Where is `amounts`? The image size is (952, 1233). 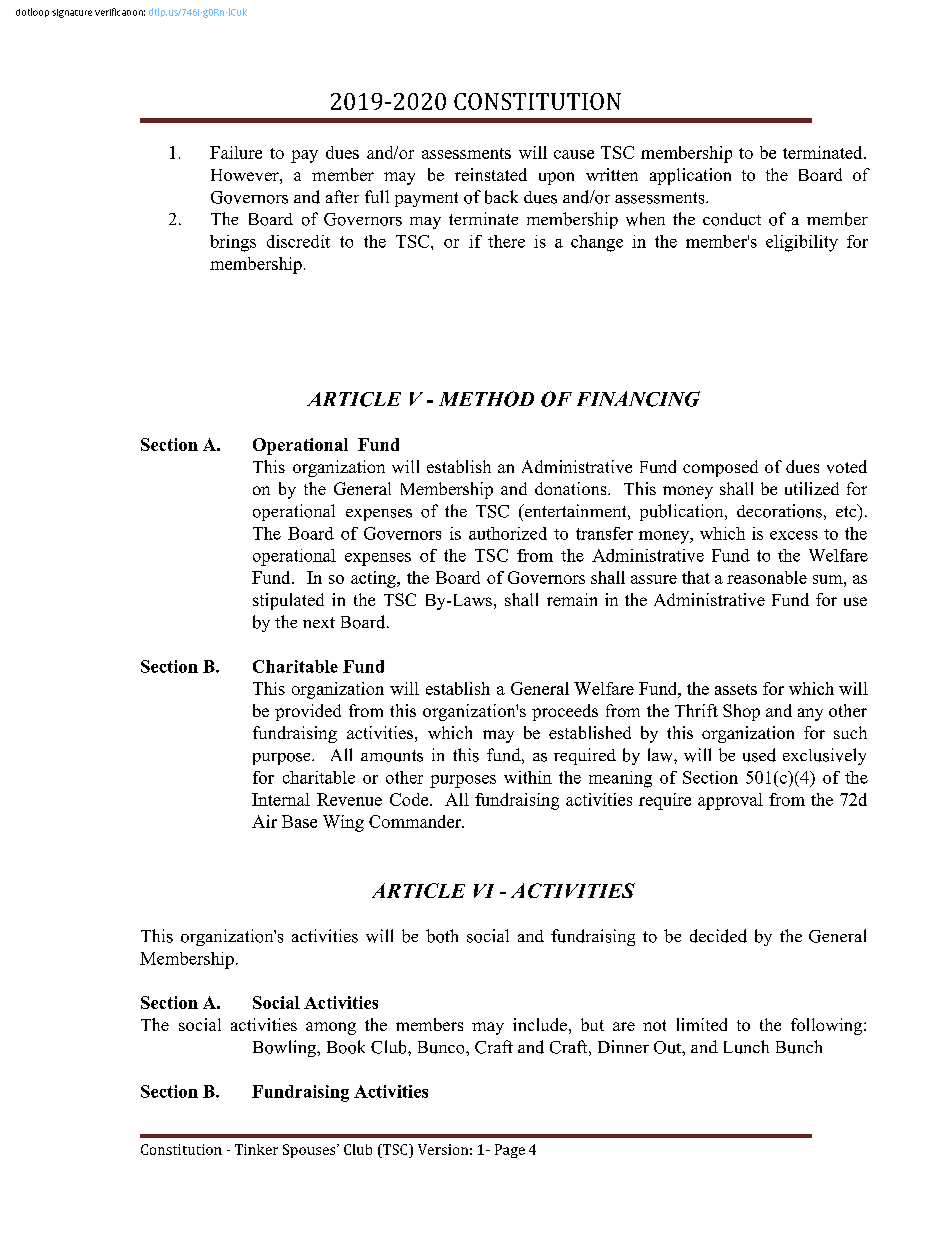 amounts is located at coordinates (392, 756).
